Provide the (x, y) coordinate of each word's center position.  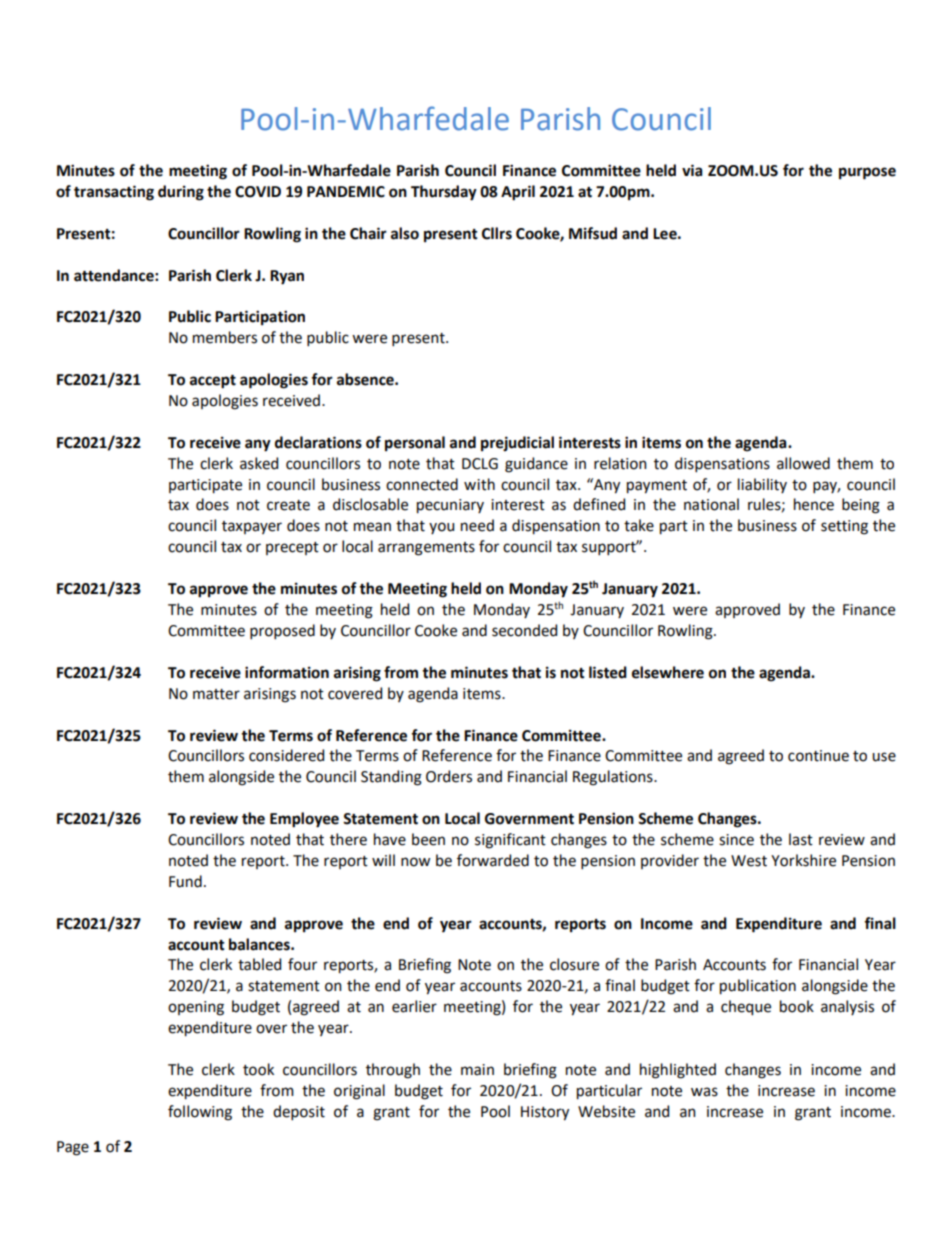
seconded (524, 630)
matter (216, 694)
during (181, 193)
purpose (867, 173)
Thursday (444, 193)
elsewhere (668, 672)
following (200, 1113)
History (545, 1113)
